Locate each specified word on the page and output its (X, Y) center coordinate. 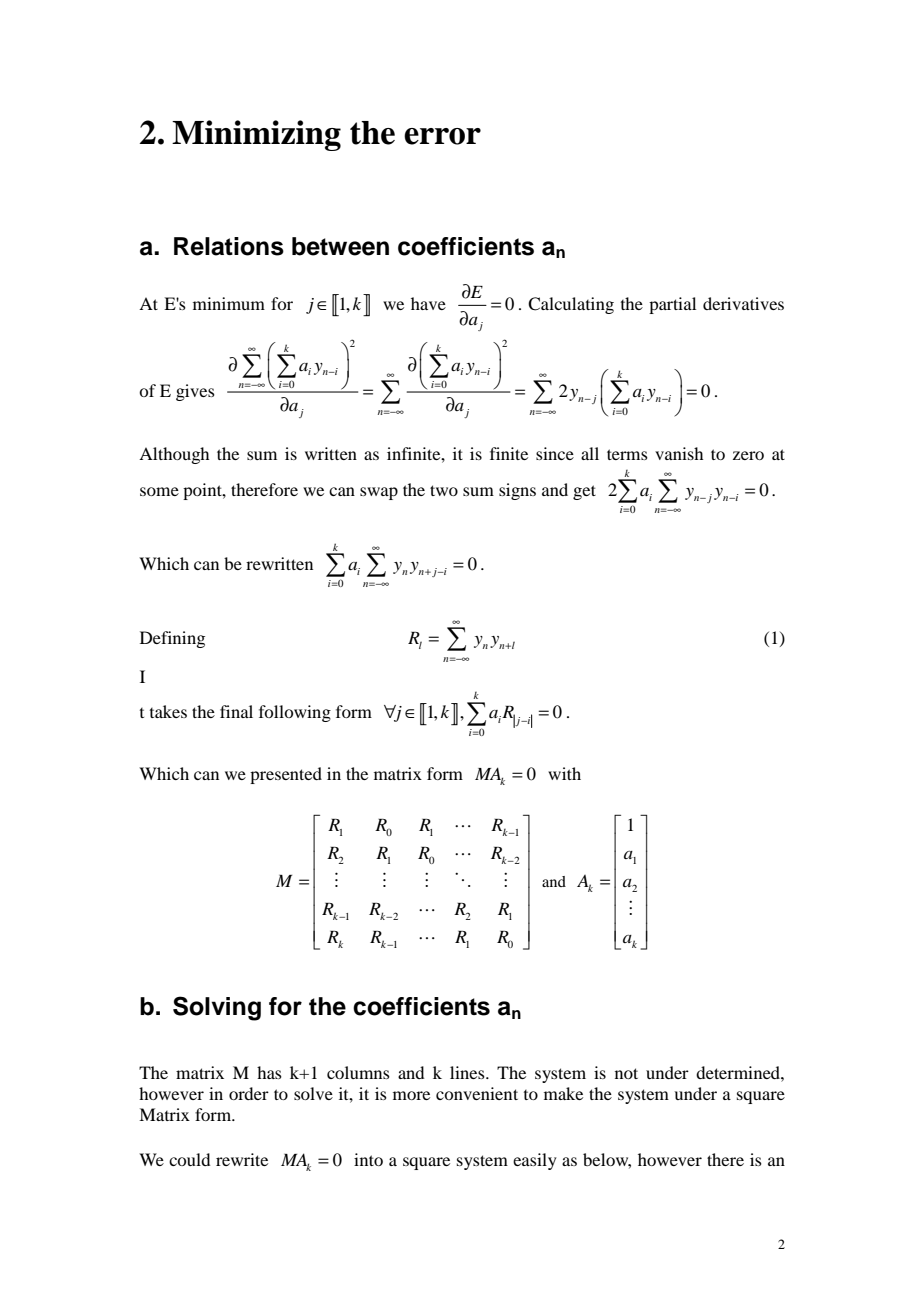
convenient (477, 1093)
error (442, 136)
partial (672, 305)
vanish (679, 453)
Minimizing (256, 135)
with (564, 773)
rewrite (242, 1159)
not (626, 1073)
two (444, 490)
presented (286, 775)
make (563, 1093)
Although (174, 455)
